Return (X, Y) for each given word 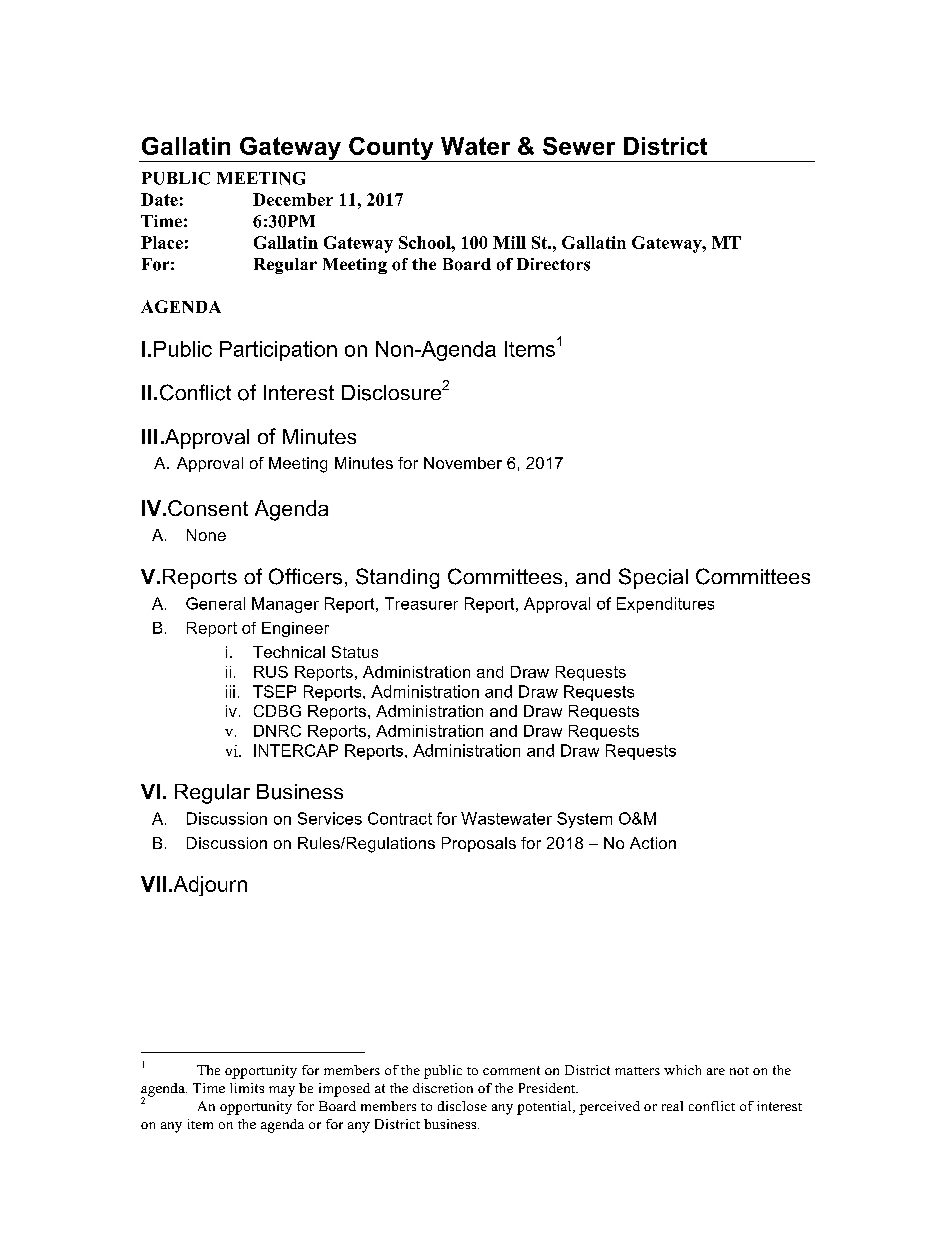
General (215, 603)
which (682, 1070)
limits (247, 1088)
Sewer (579, 146)
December (293, 199)
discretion (443, 1088)
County (391, 149)
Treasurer (421, 603)
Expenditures (665, 605)
